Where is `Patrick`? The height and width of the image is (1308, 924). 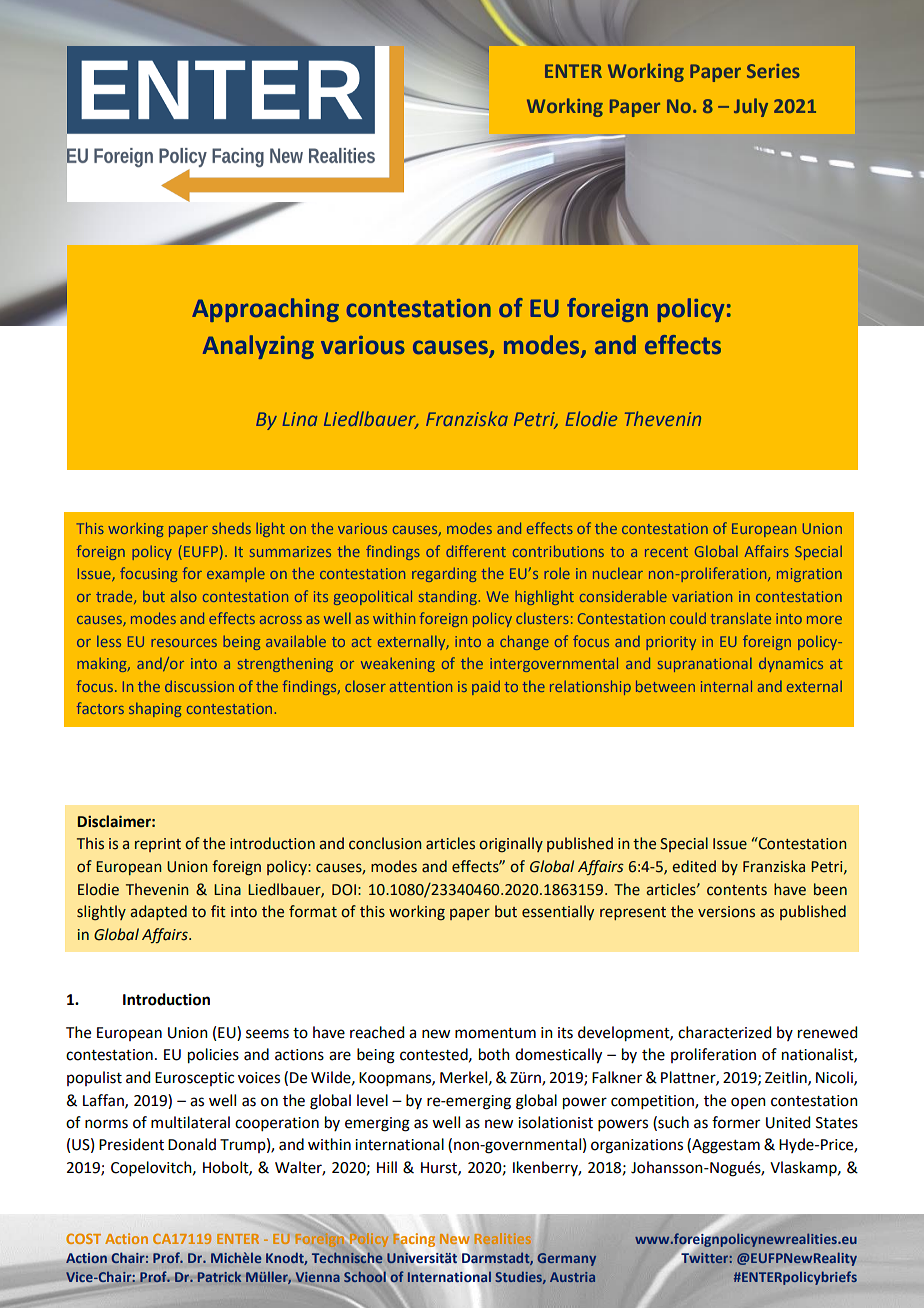
Patrick is located at coordinates (219, 1277).
